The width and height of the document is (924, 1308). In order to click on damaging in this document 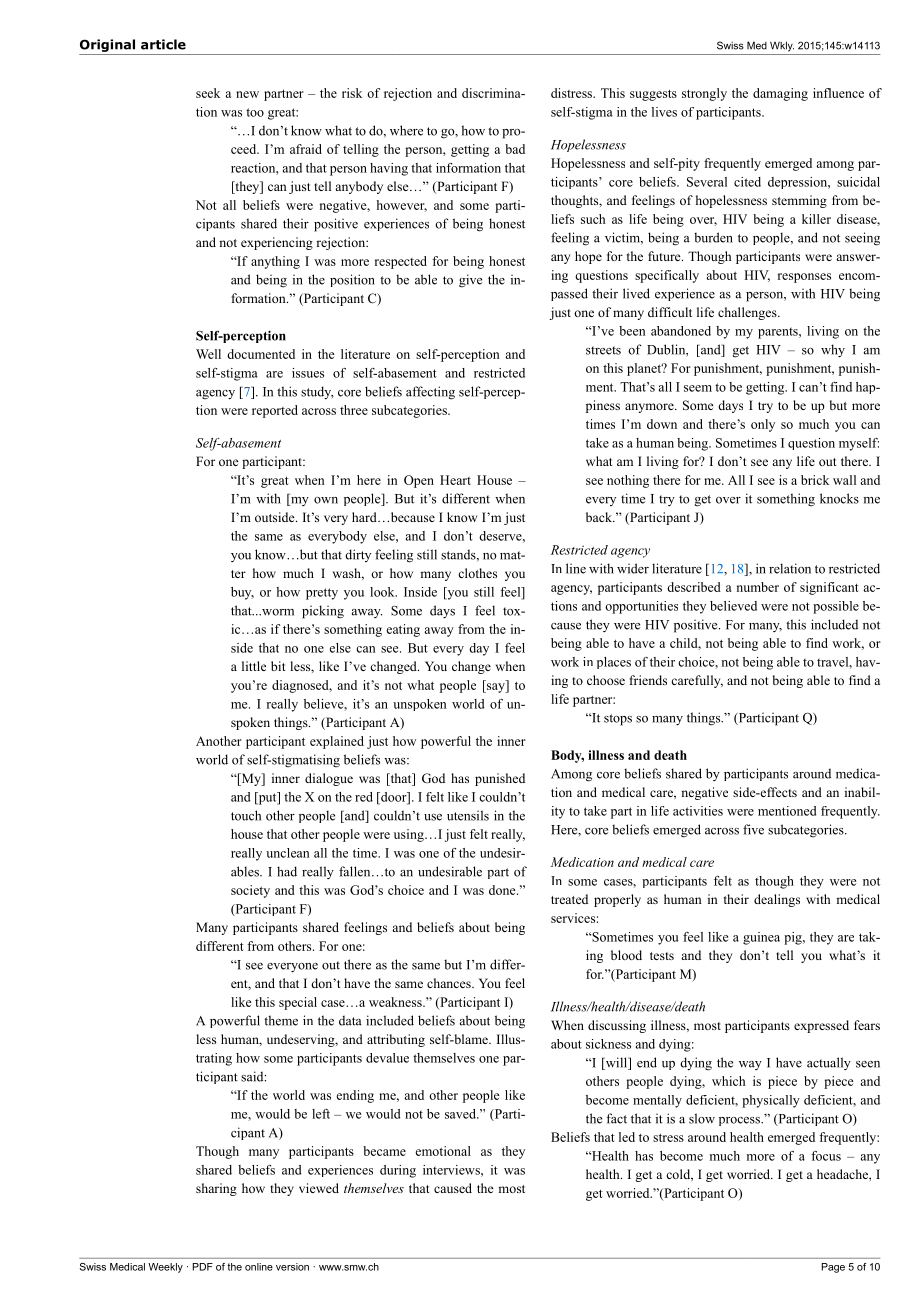, I will do `click(780, 94)`.
